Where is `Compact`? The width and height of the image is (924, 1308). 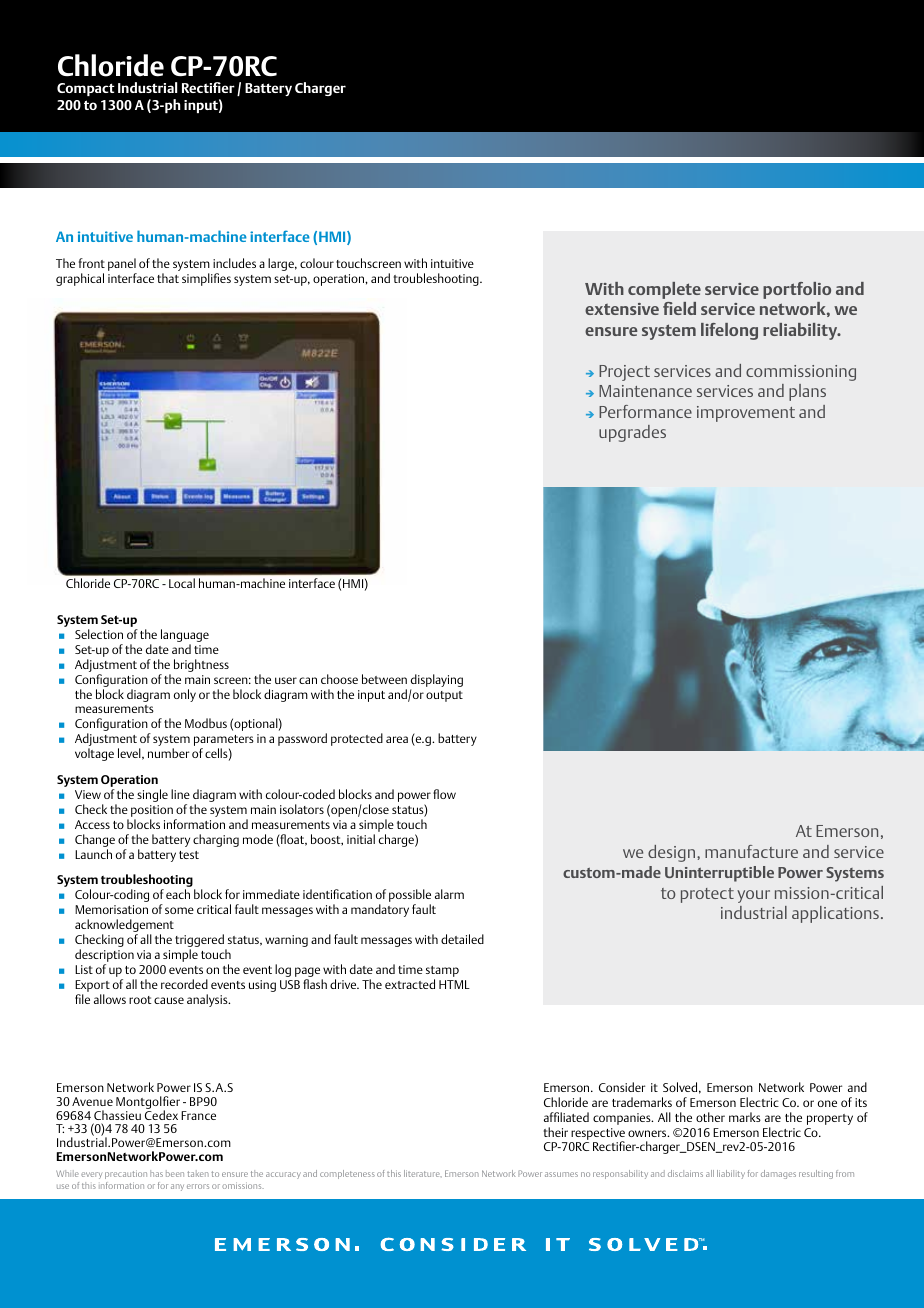
Compact is located at coordinates (86, 89).
